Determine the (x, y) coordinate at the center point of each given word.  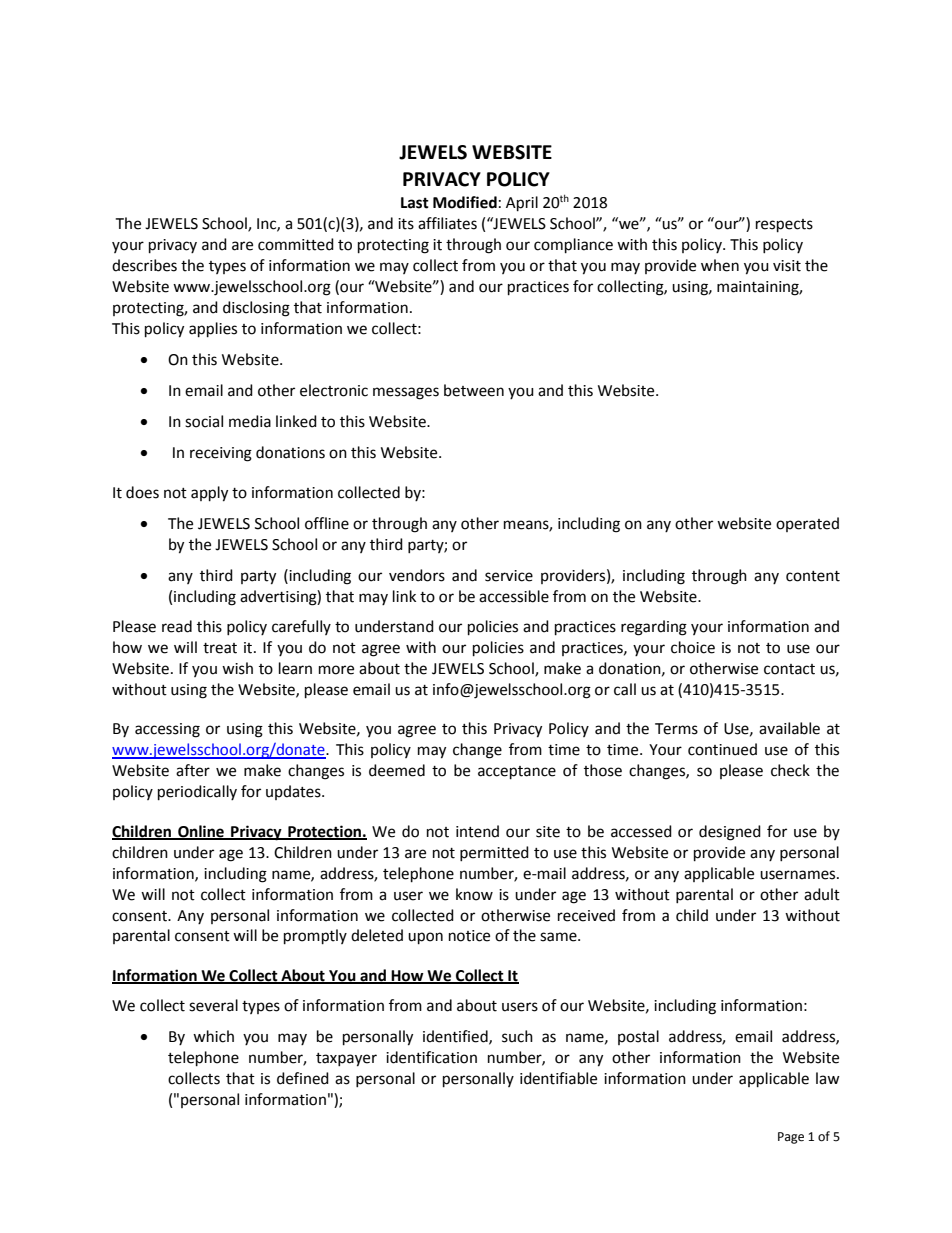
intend (477, 831)
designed (730, 833)
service (509, 576)
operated (807, 524)
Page (791, 1138)
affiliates (447, 223)
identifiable (558, 1078)
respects (784, 226)
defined (303, 1078)
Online (201, 832)
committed (296, 244)
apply (209, 494)
